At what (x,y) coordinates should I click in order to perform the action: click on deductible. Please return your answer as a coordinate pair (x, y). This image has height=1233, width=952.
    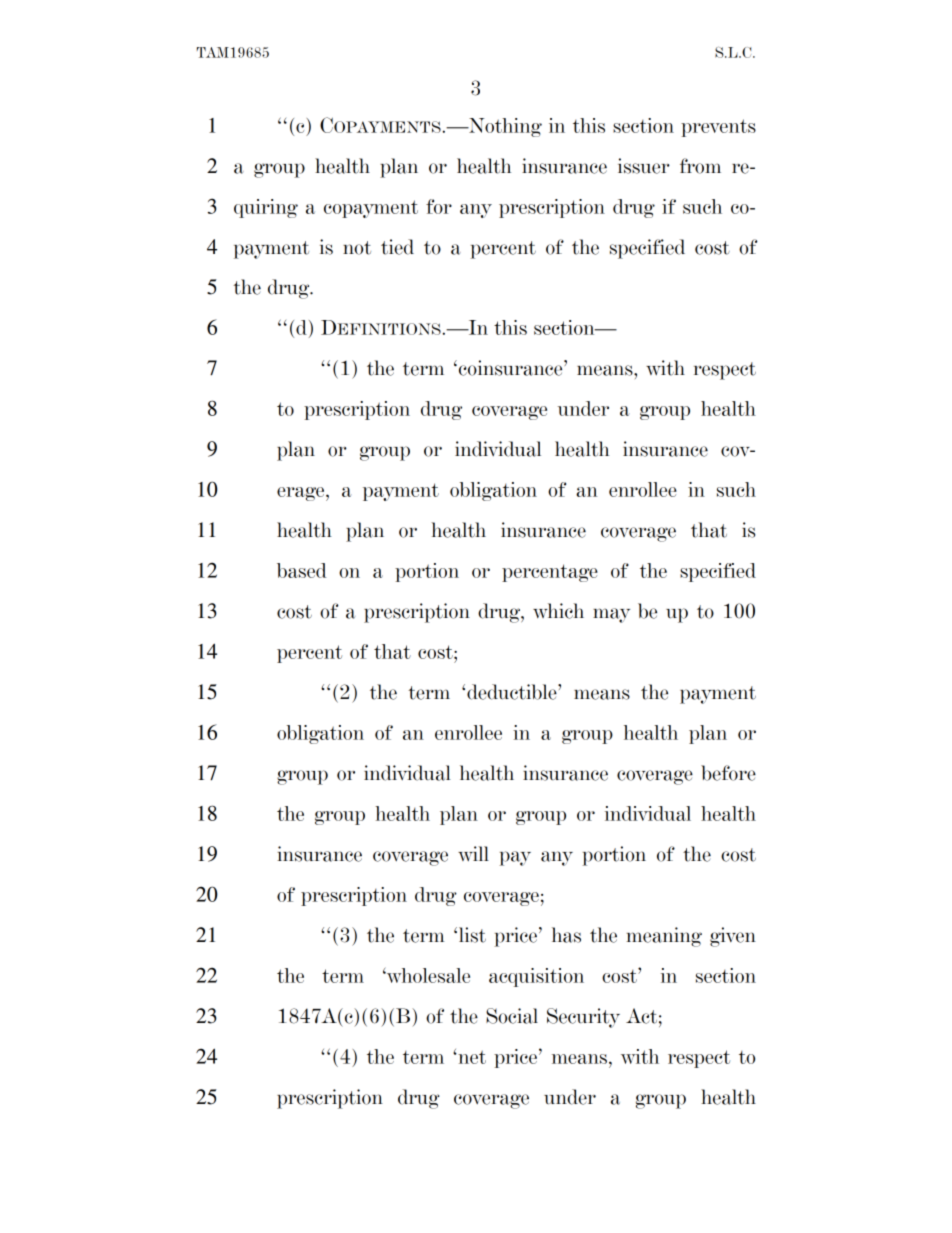
    Looking at the image, I should click on (513, 692).
